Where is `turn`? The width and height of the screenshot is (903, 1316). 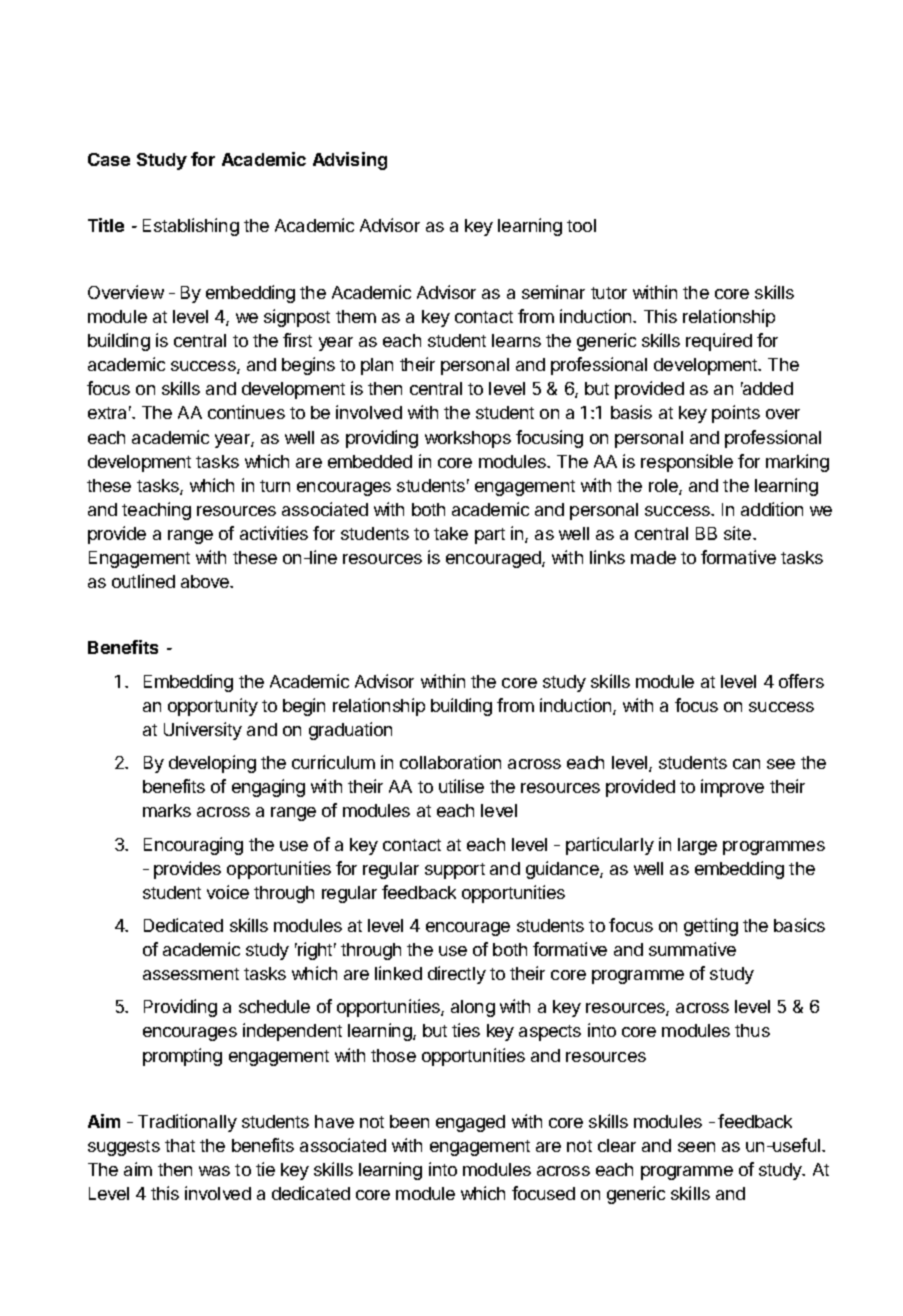 turn is located at coordinates (275, 486).
